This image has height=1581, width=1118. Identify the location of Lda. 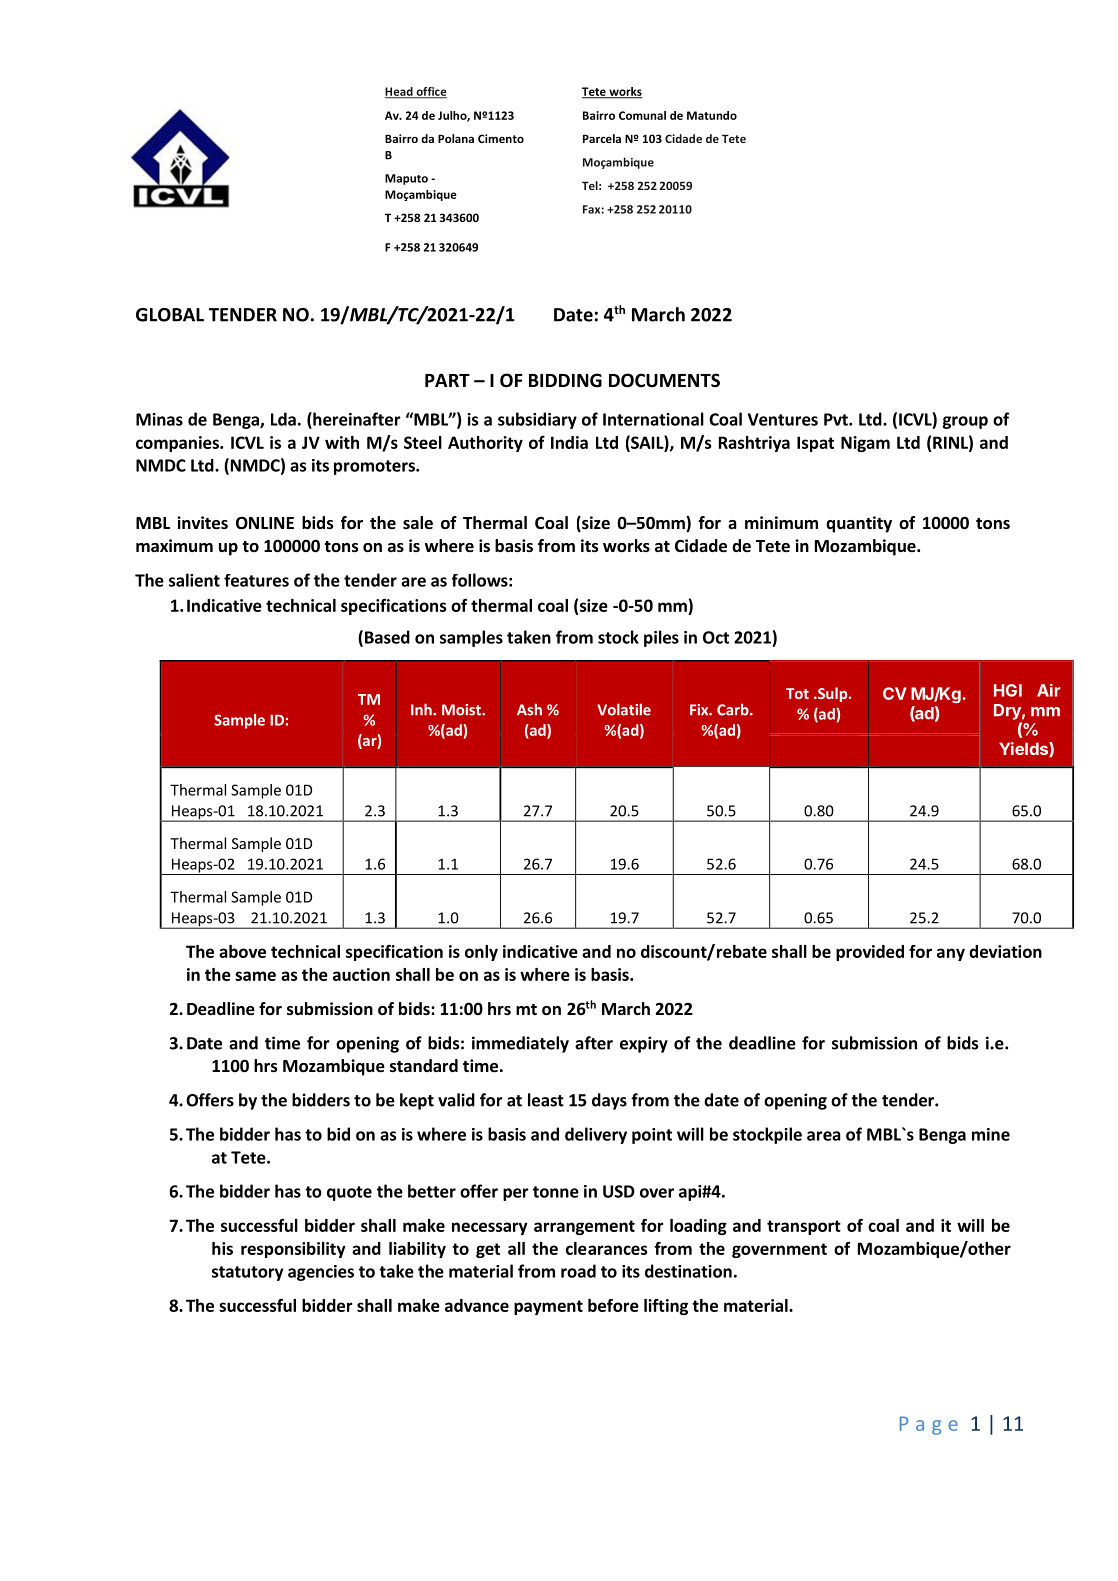
(283, 419).
